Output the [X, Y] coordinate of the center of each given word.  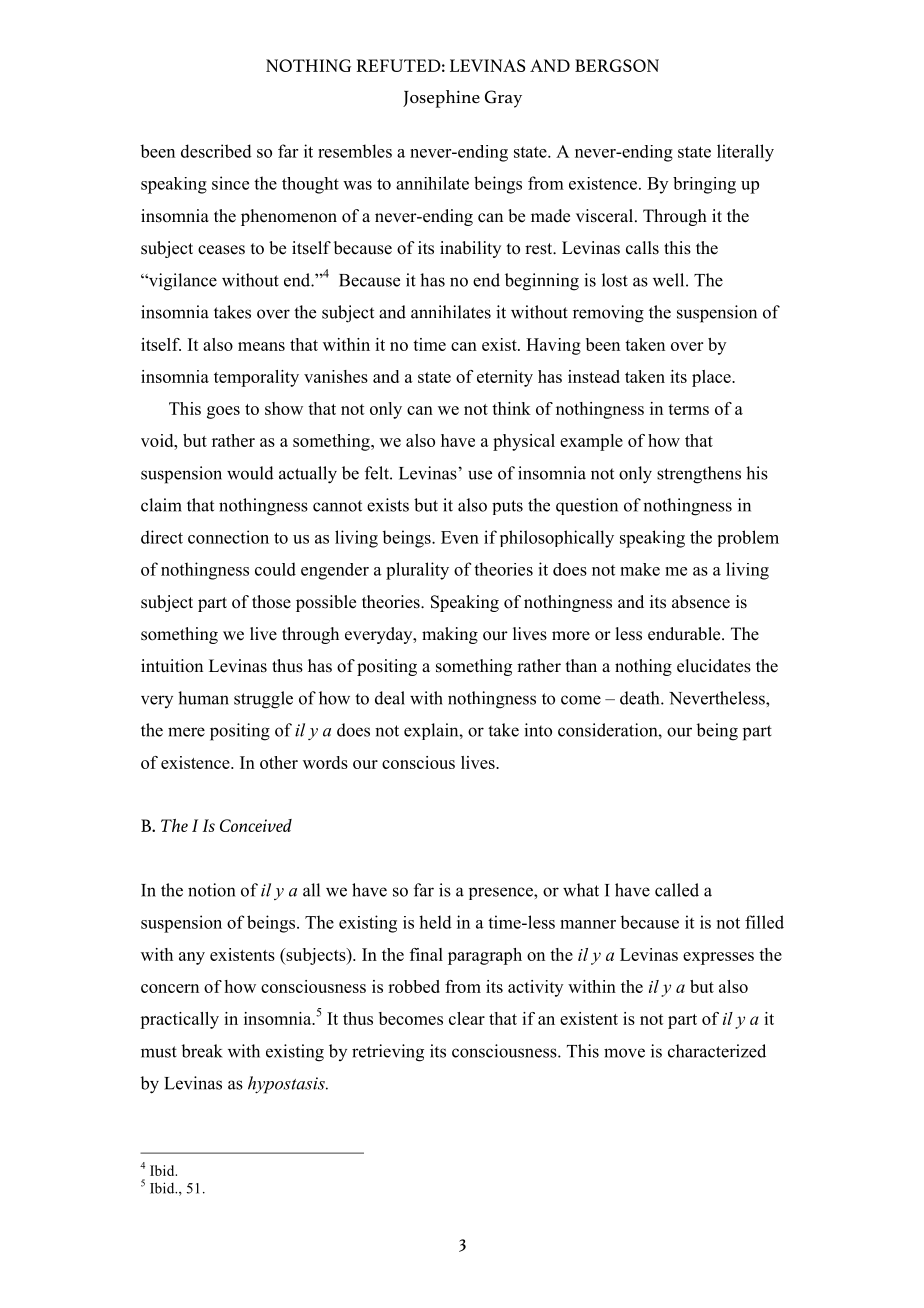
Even [460, 537]
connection [228, 537]
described [216, 151]
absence [701, 602]
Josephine [441, 99]
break [202, 1051]
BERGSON [617, 65]
